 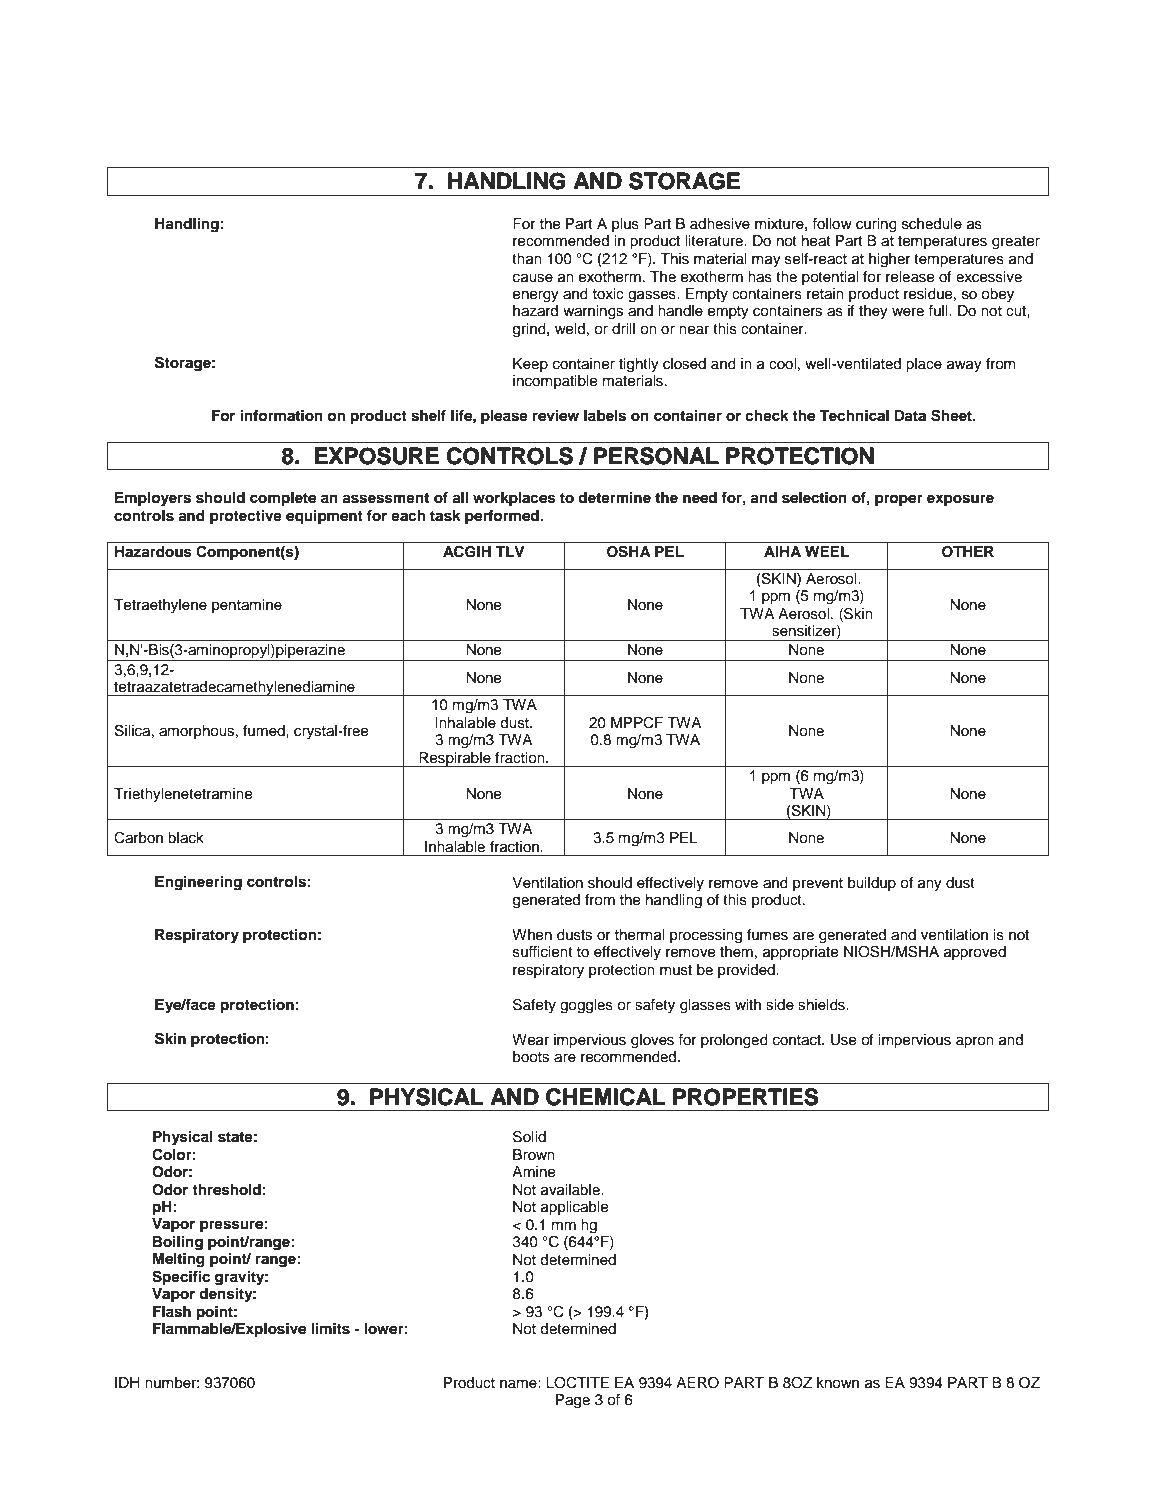 I want to click on than, so click(x=527, y=259).
